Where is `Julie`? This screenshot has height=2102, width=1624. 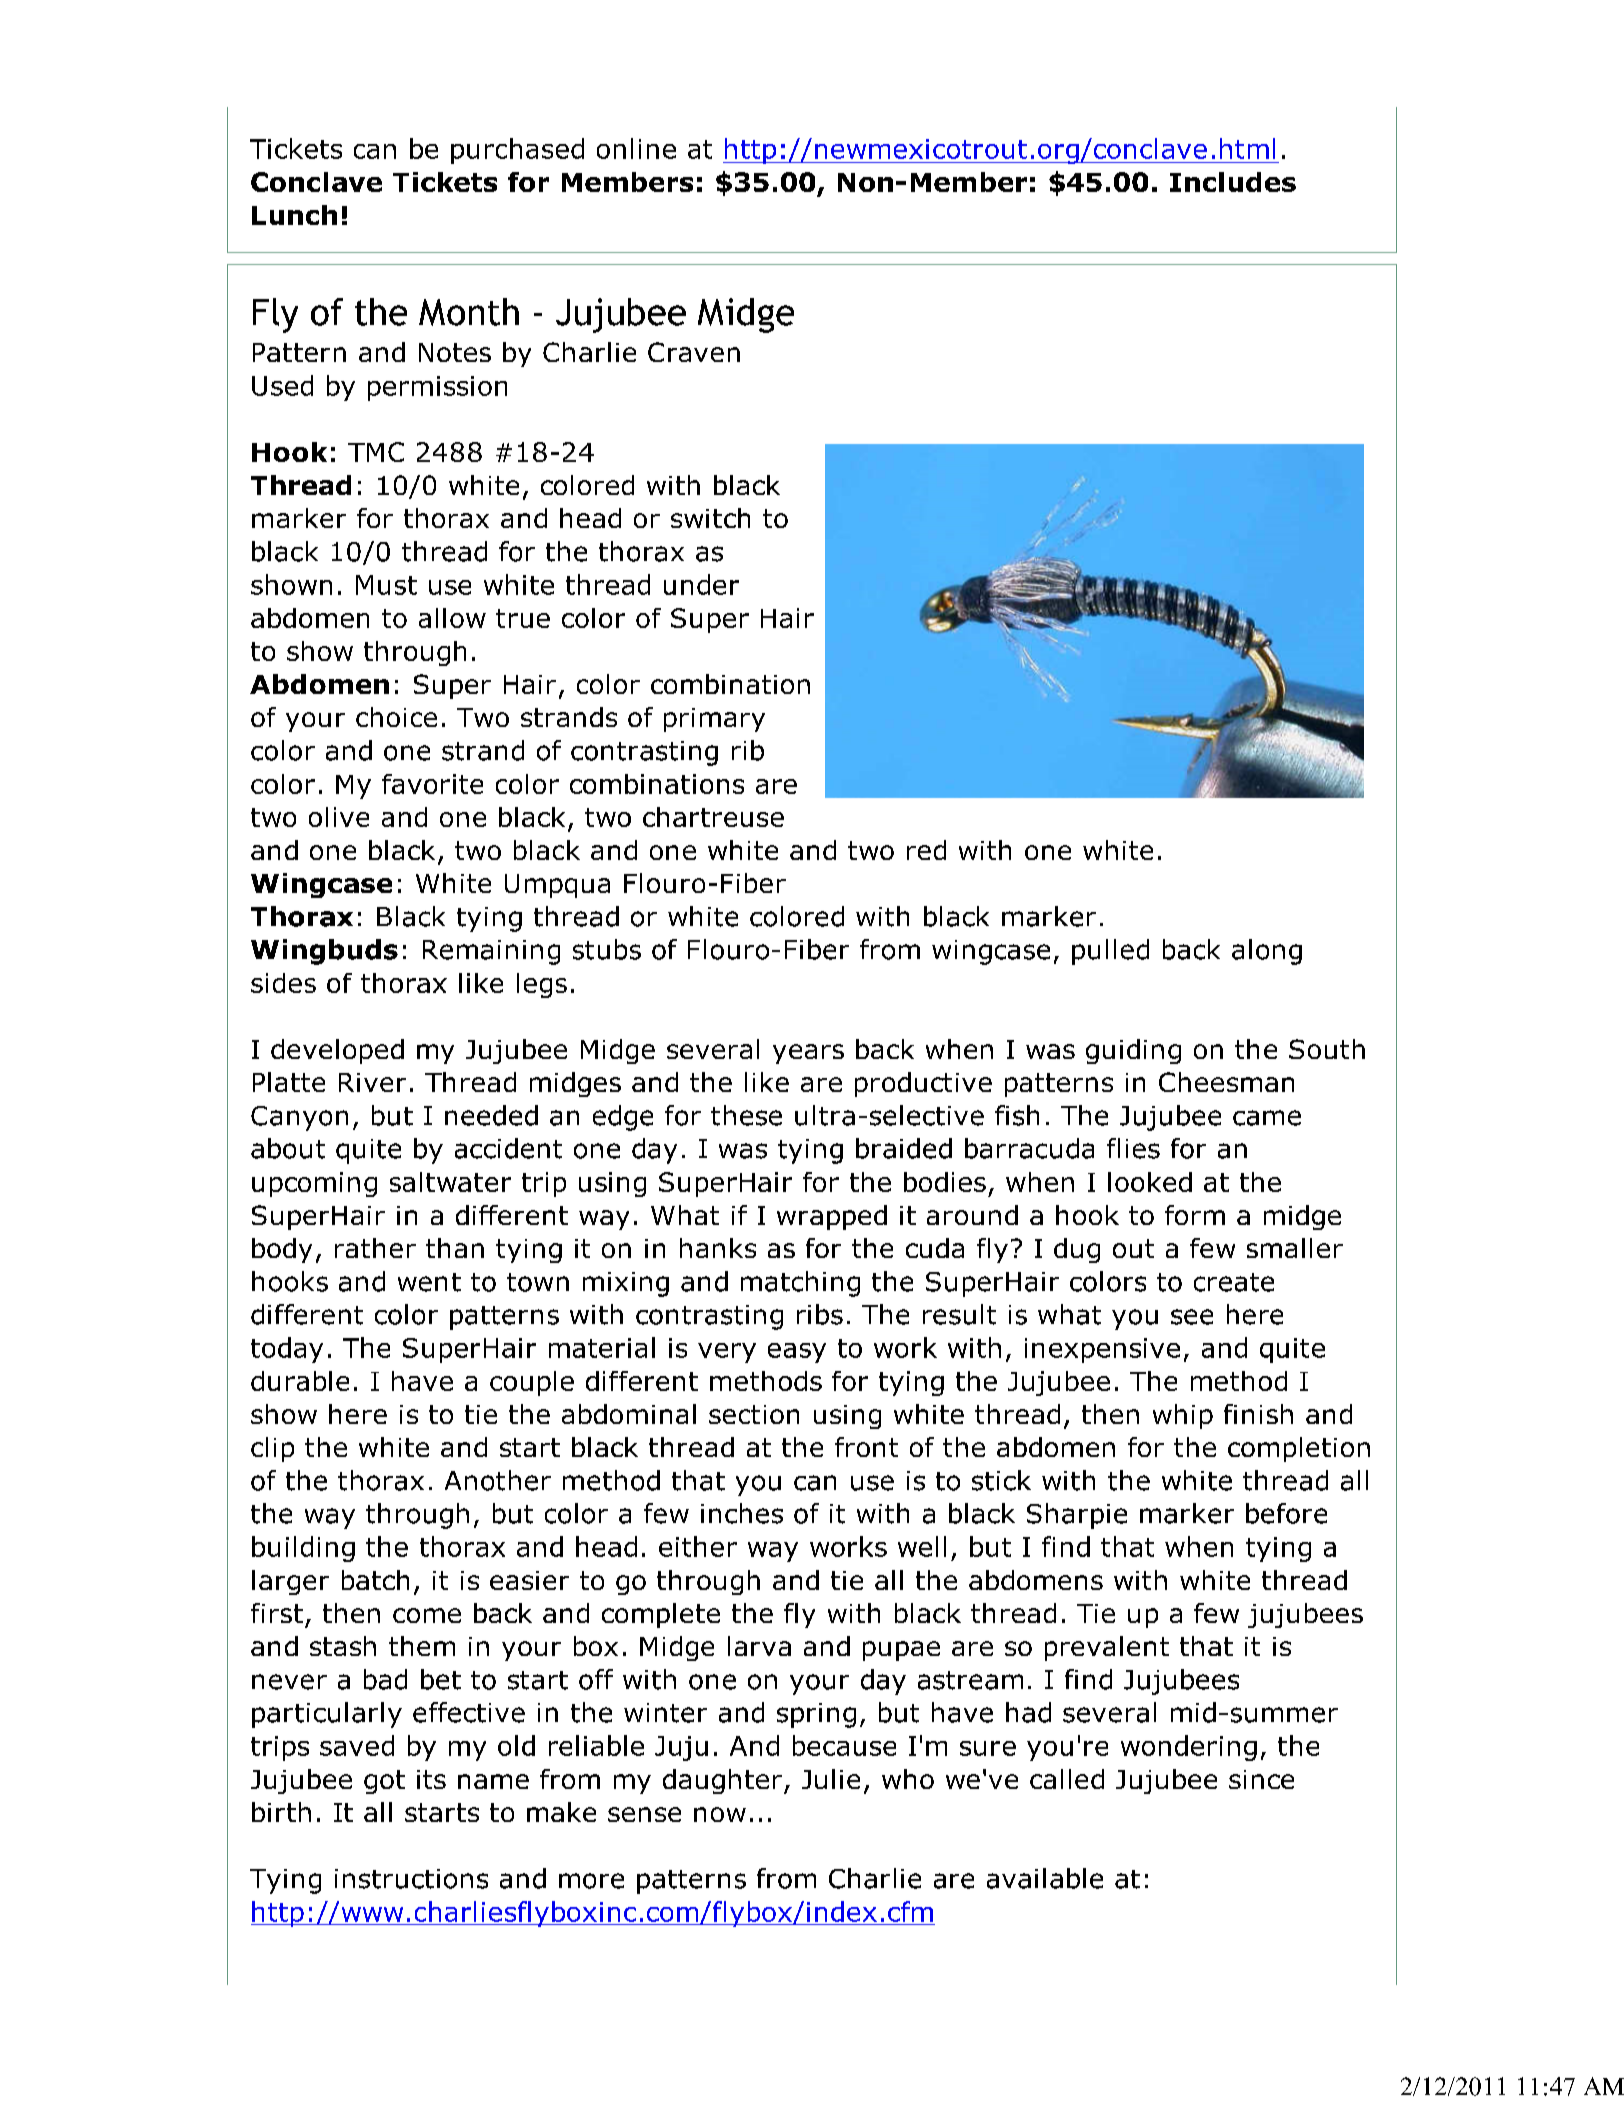 Julie is located at coordinates (831, 1779).
